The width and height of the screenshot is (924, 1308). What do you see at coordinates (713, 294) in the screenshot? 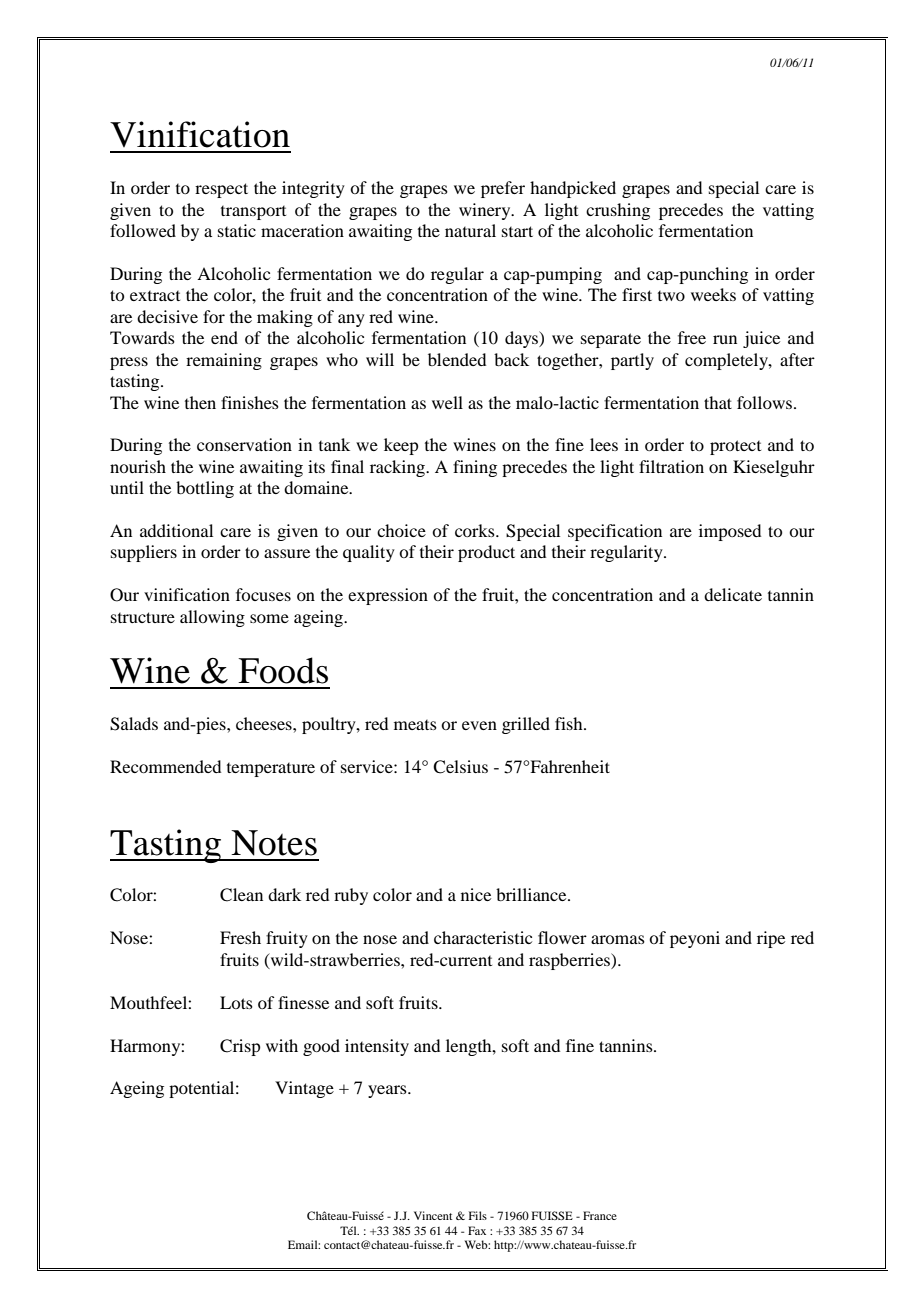
I see `weeks` at bounding box center [713, 294].
